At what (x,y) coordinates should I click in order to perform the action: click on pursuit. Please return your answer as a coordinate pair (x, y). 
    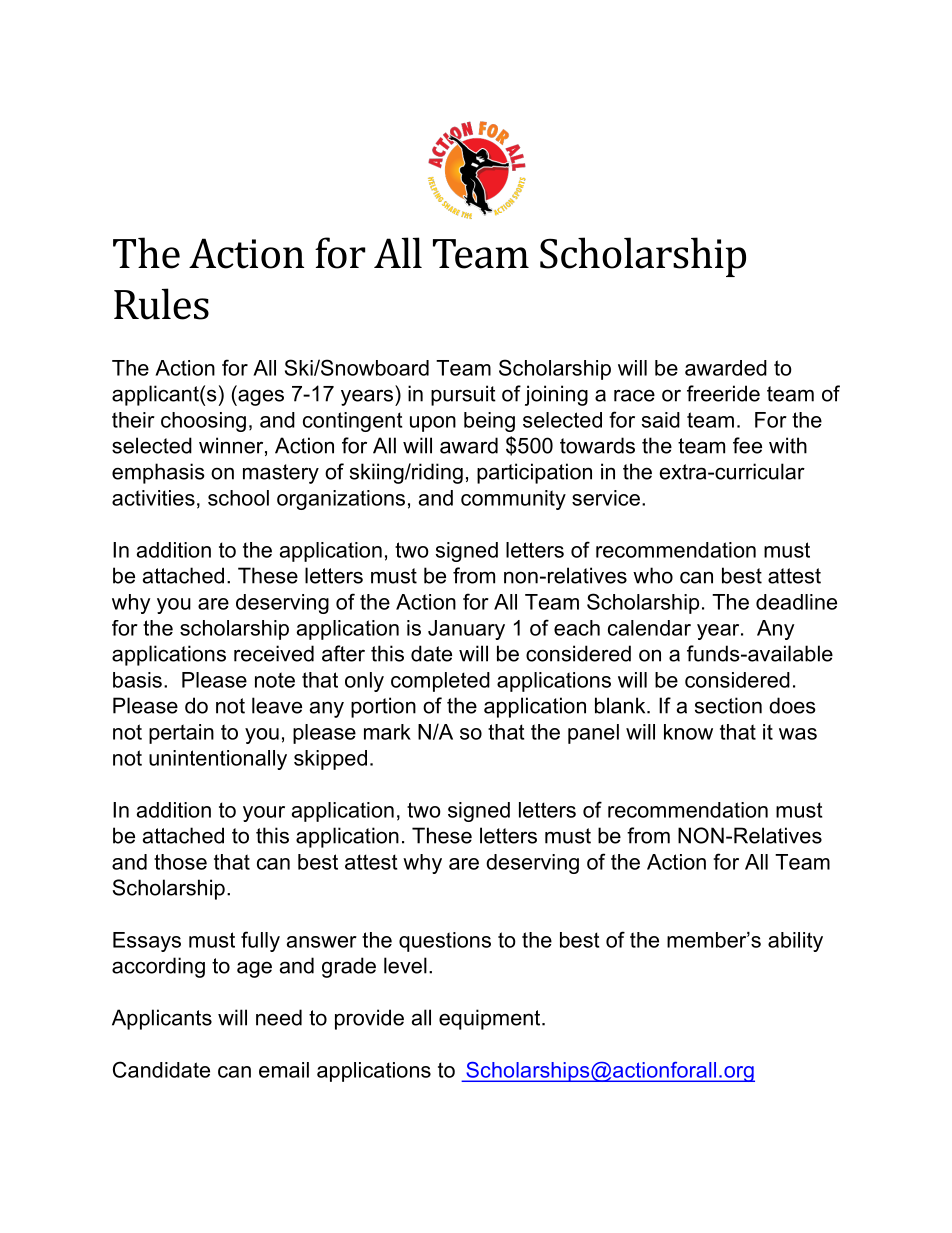
    Looking at the image, I should click on (463, 395).
